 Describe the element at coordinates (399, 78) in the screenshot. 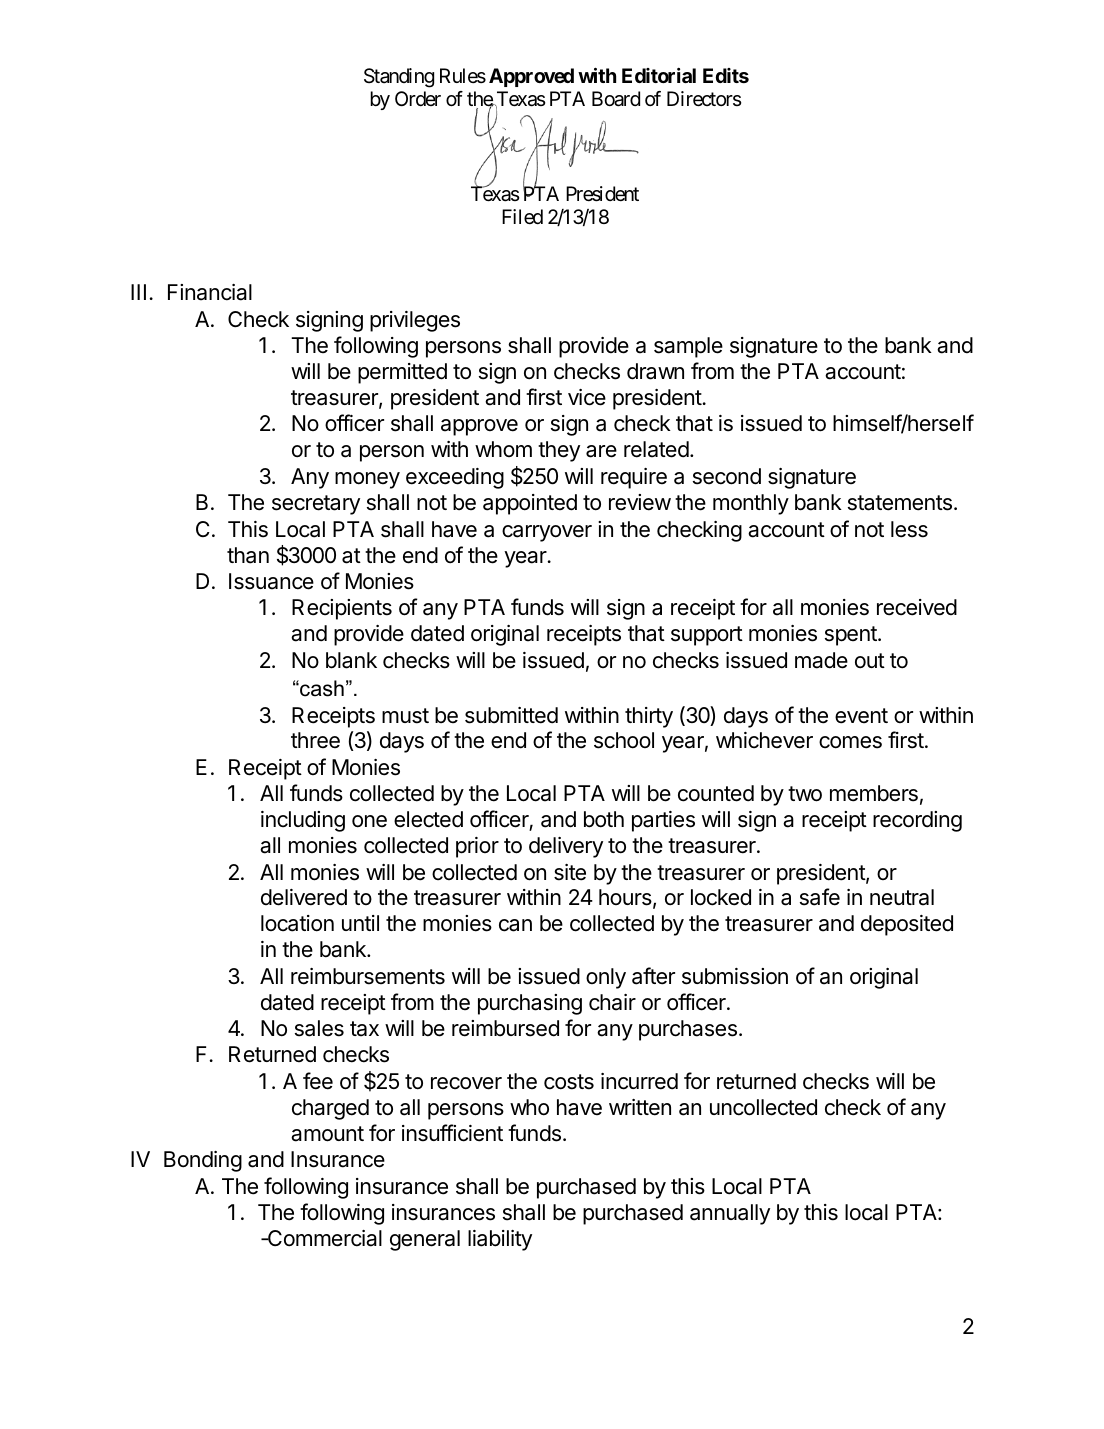

I see `Standing` at that location.
